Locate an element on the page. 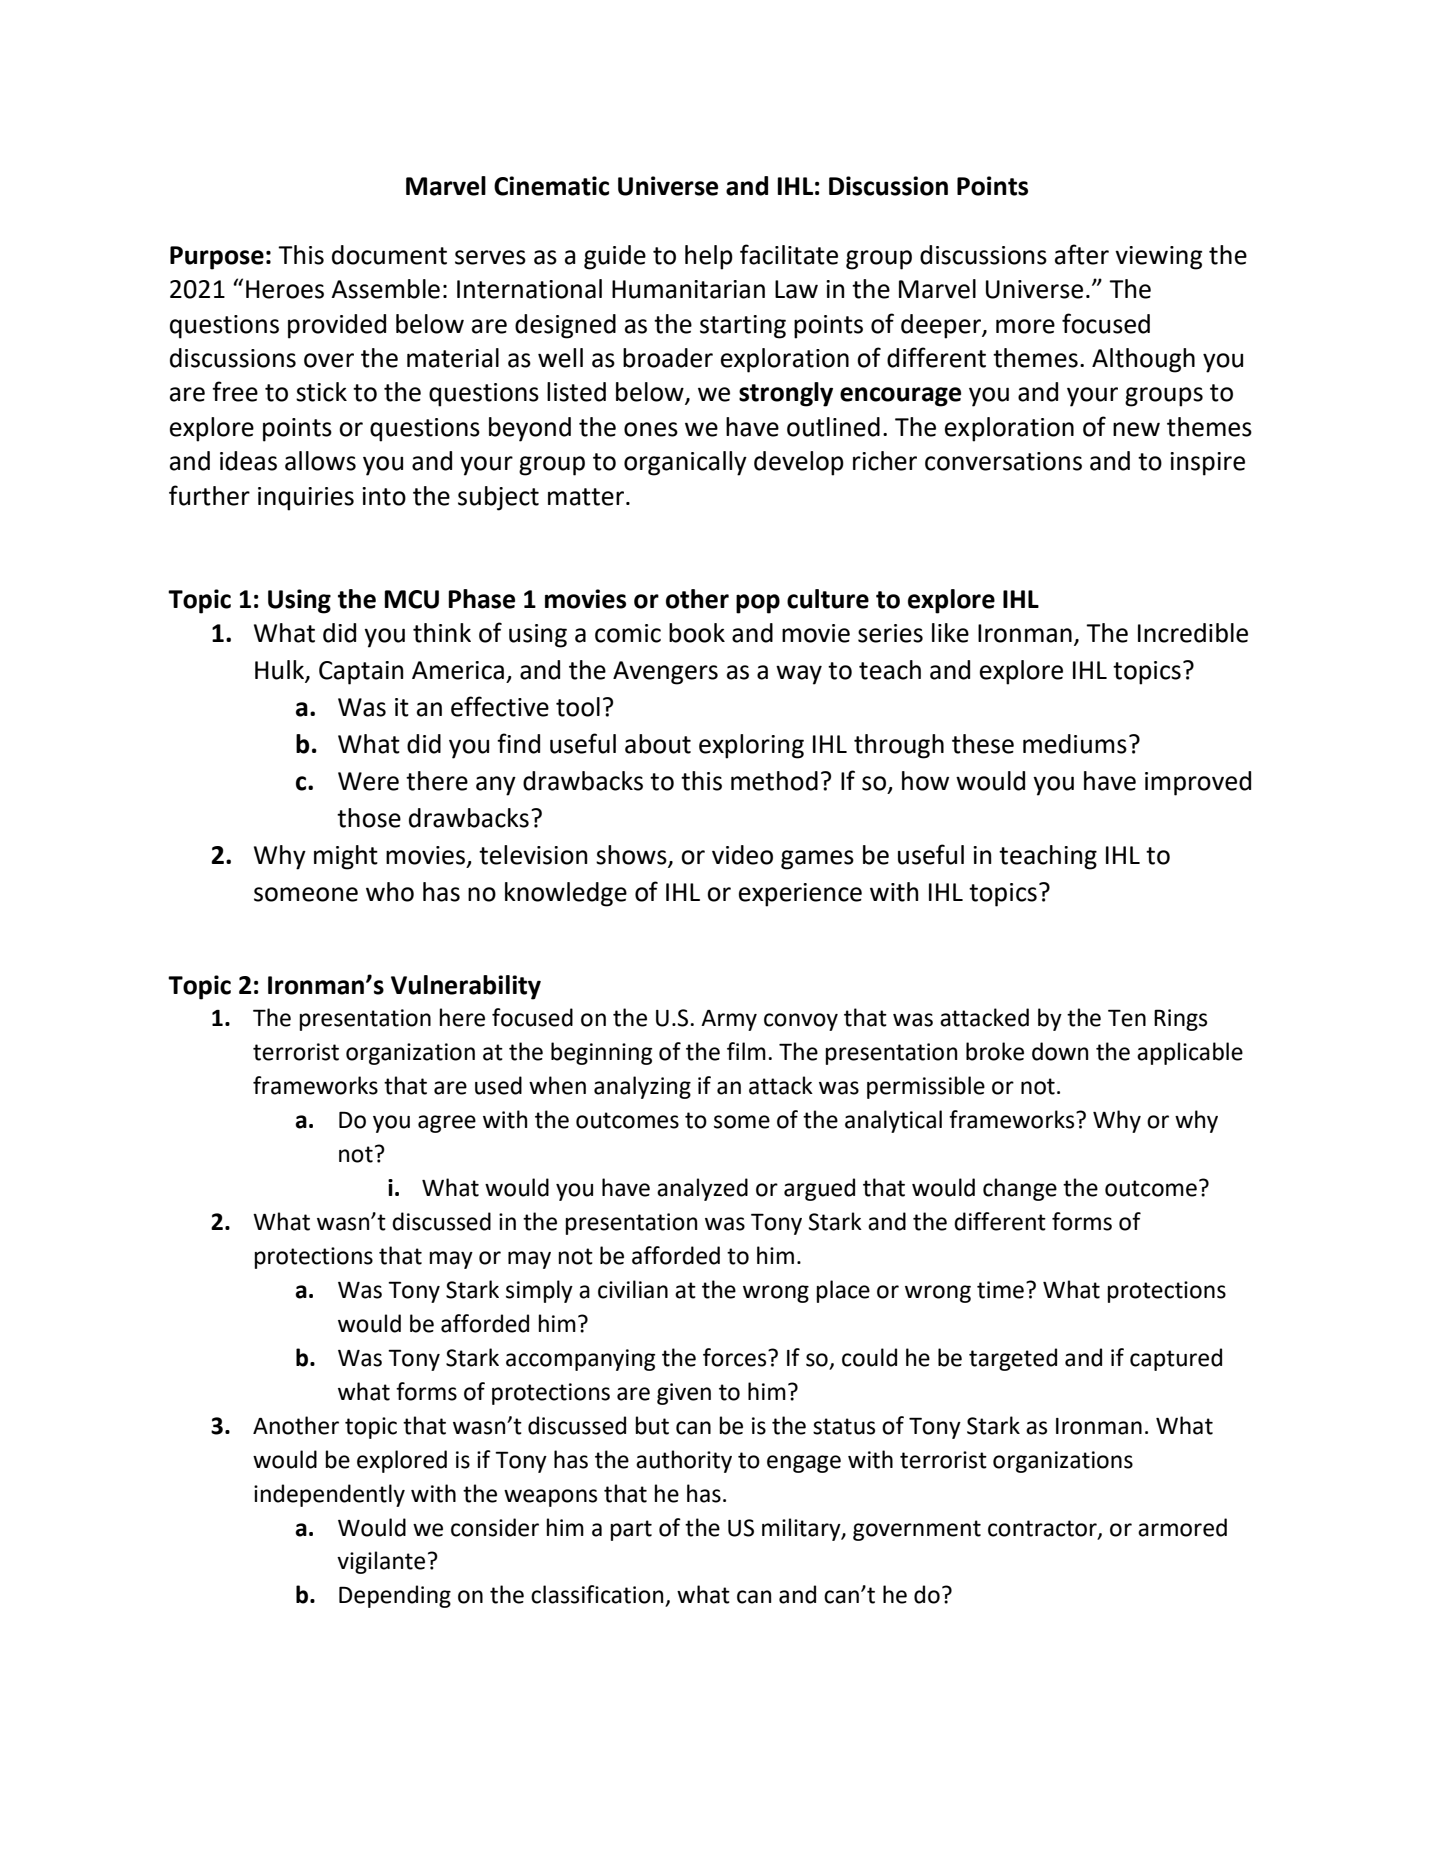  help is located at coordinates (709, 257).
